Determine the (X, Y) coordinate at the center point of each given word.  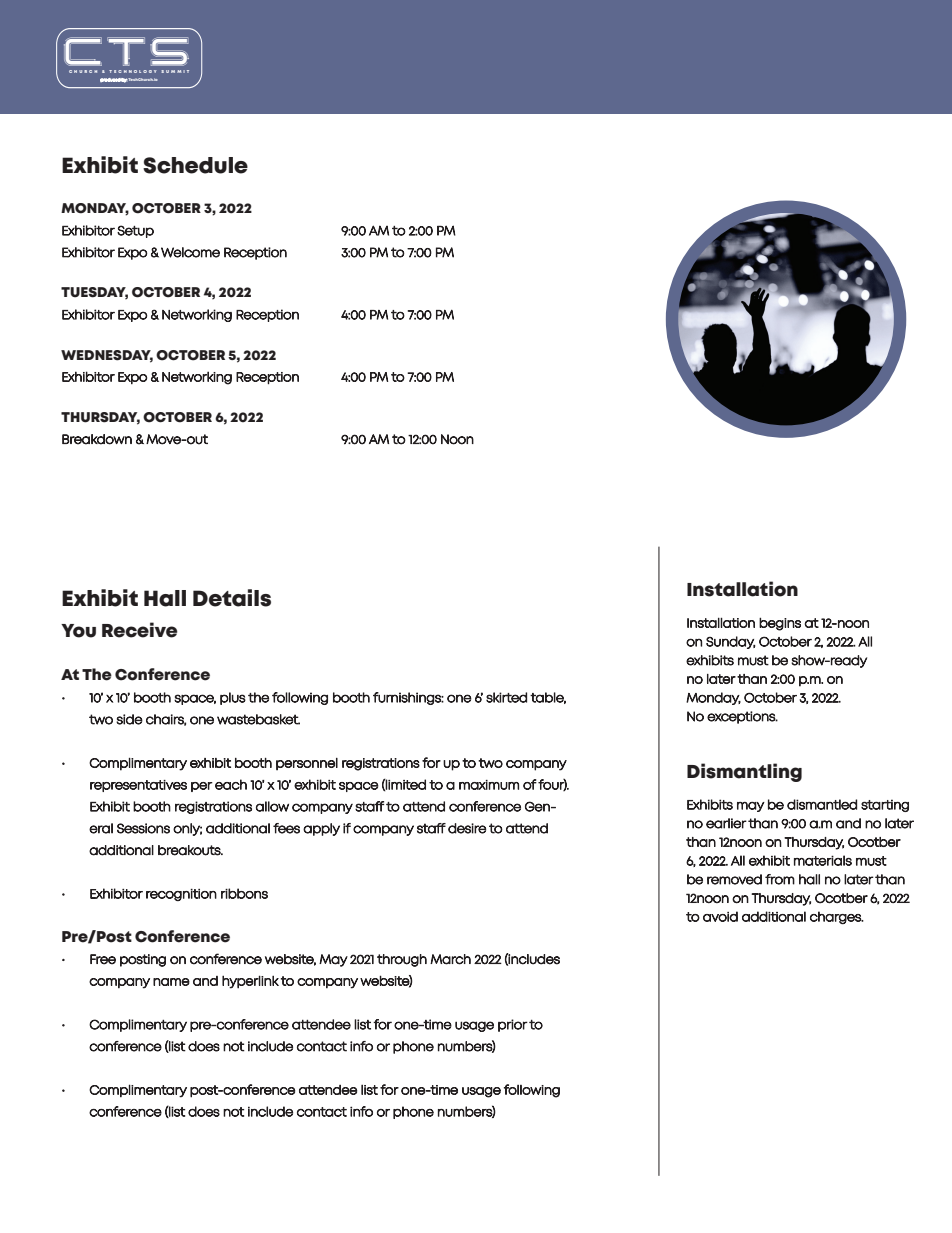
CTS (126, 51)
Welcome (190, 252)
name (171, 982)
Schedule (195, 165)
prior (513, 1025)
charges (836, 917)
